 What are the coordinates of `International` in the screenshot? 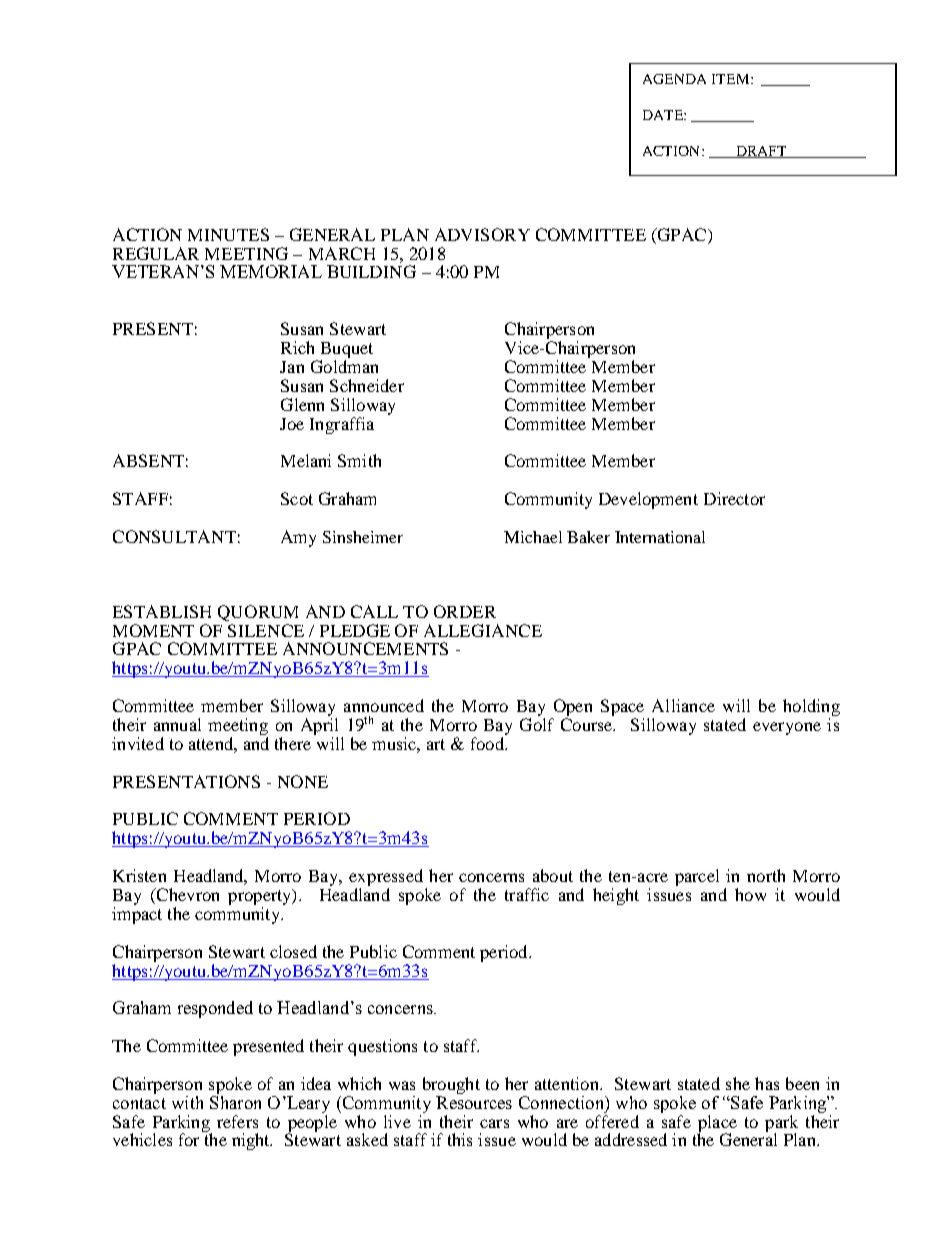 It's located at (660, 537).
